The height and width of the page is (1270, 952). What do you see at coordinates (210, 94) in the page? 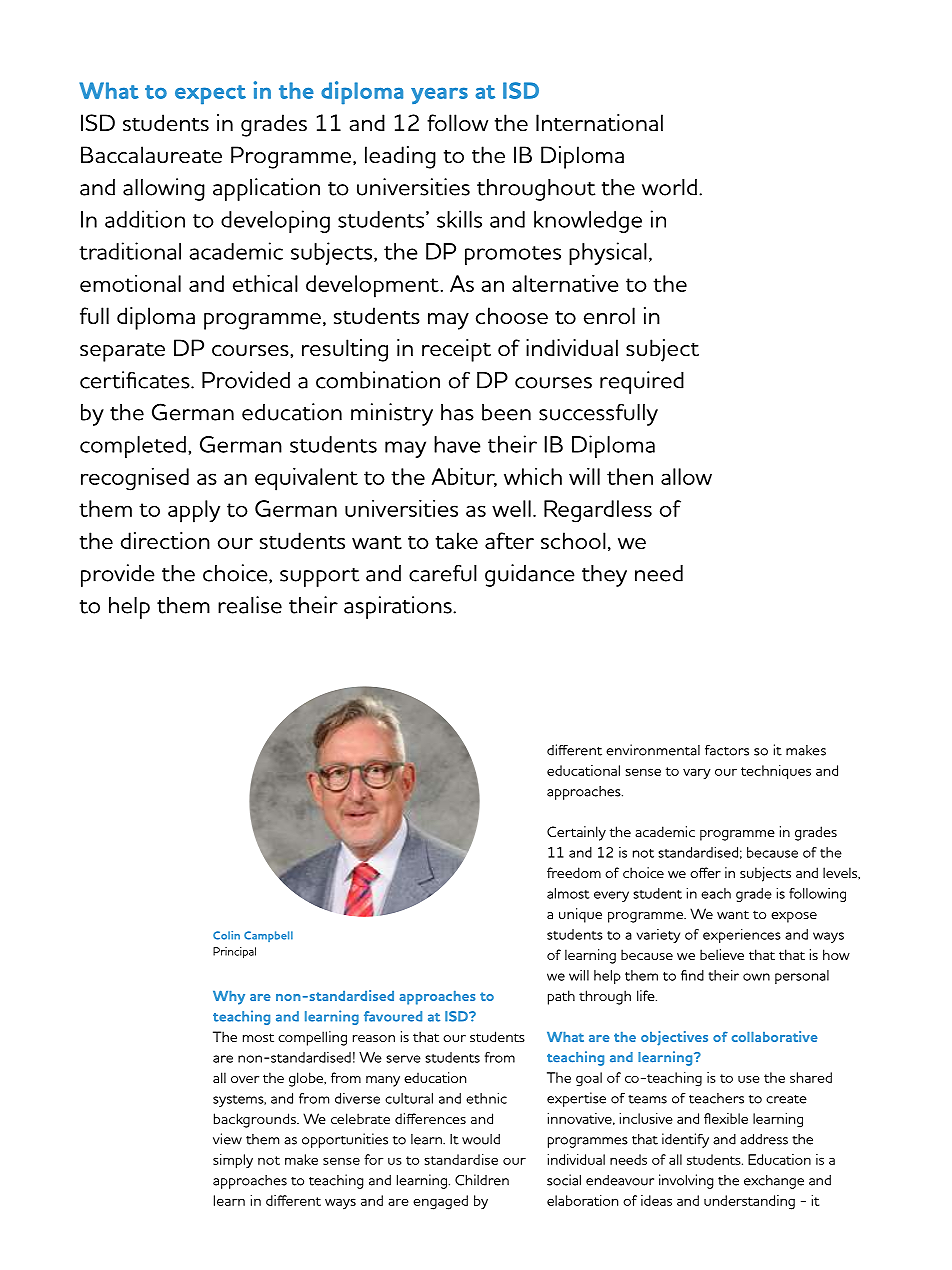
I see `expect` at bounding box center [210, 94].
